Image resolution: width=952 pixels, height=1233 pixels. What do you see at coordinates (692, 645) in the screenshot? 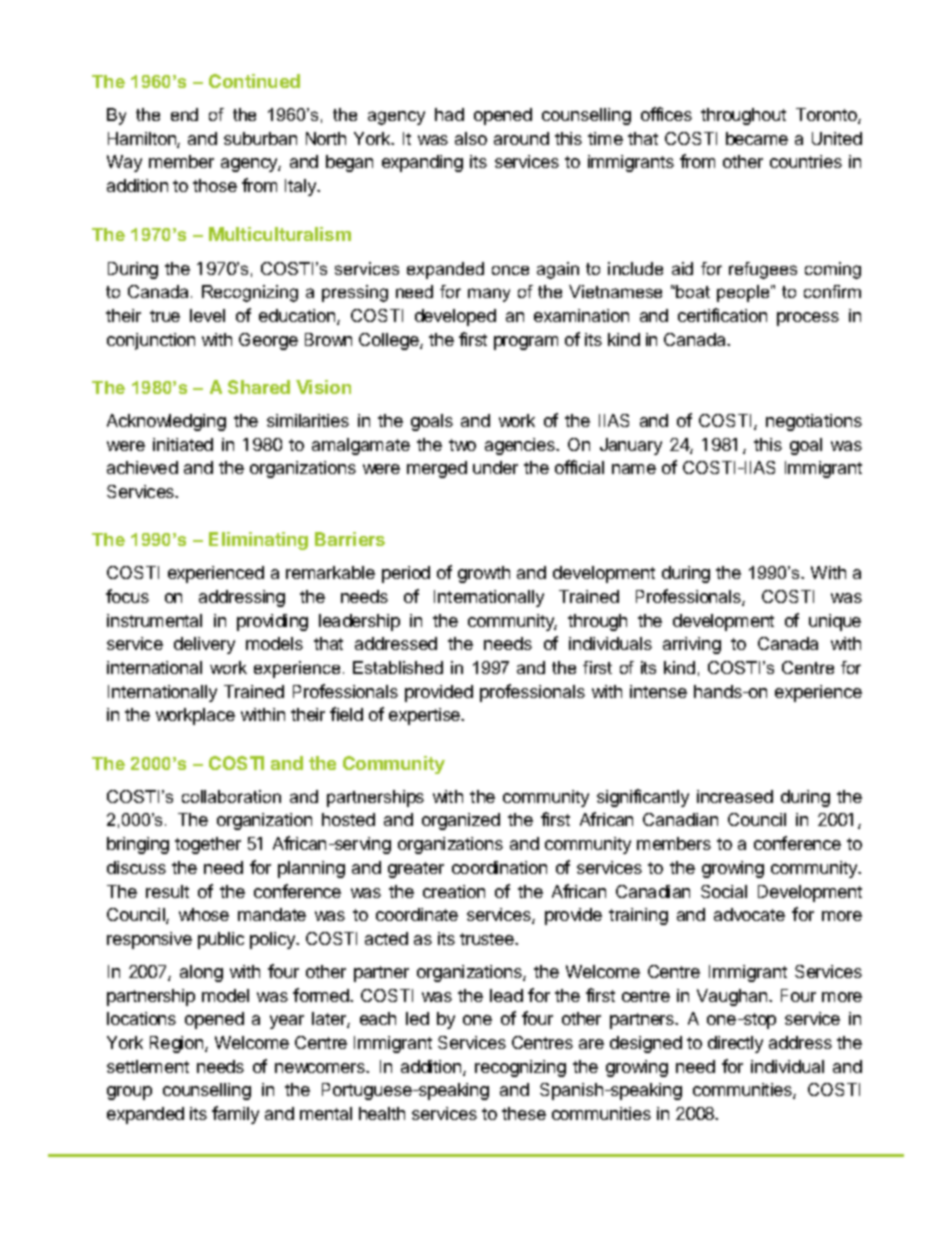
I see `arriving` at bounding box center [692, 645].
